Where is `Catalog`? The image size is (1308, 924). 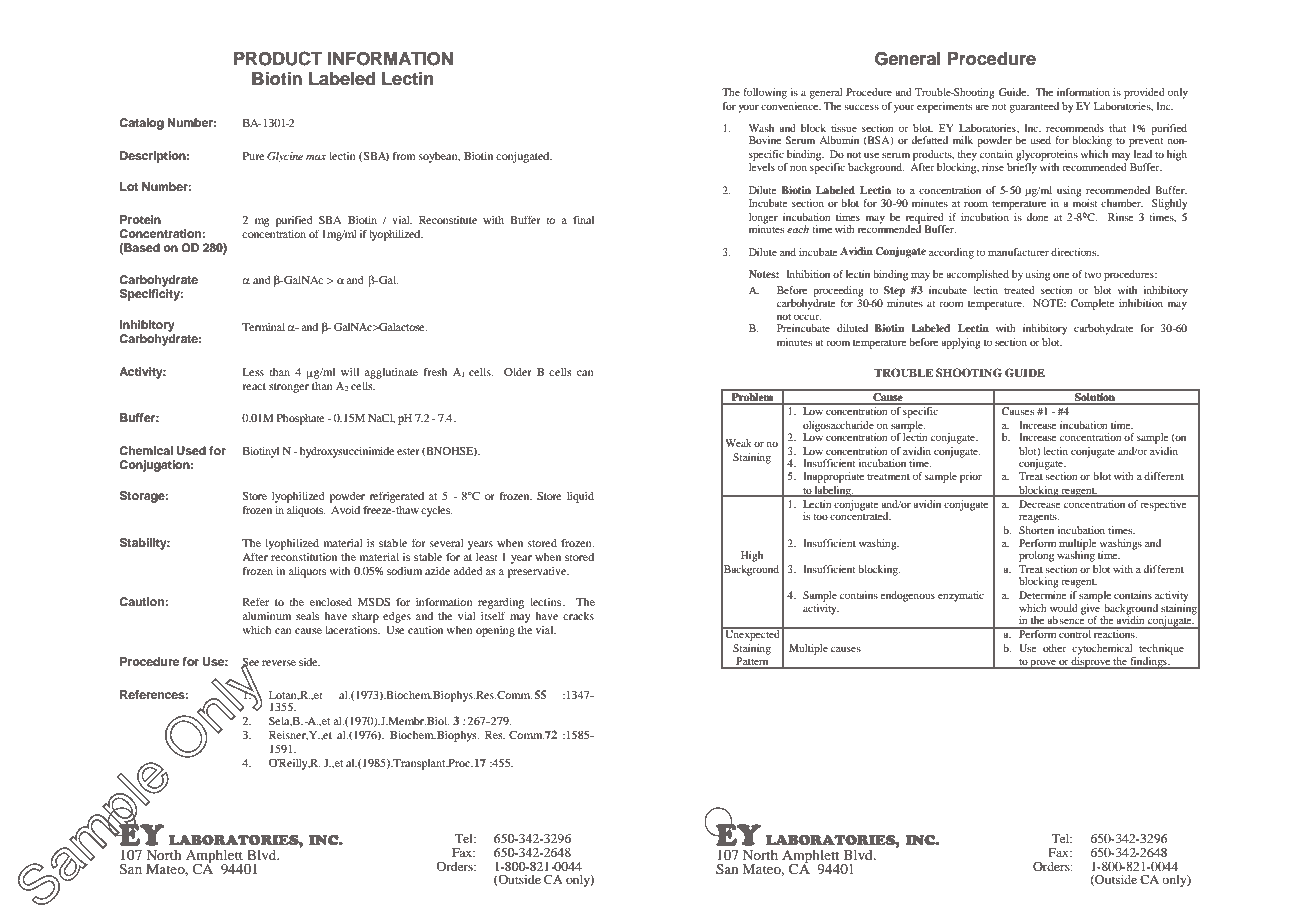 Catalog is located at coordinates (141, 124).
